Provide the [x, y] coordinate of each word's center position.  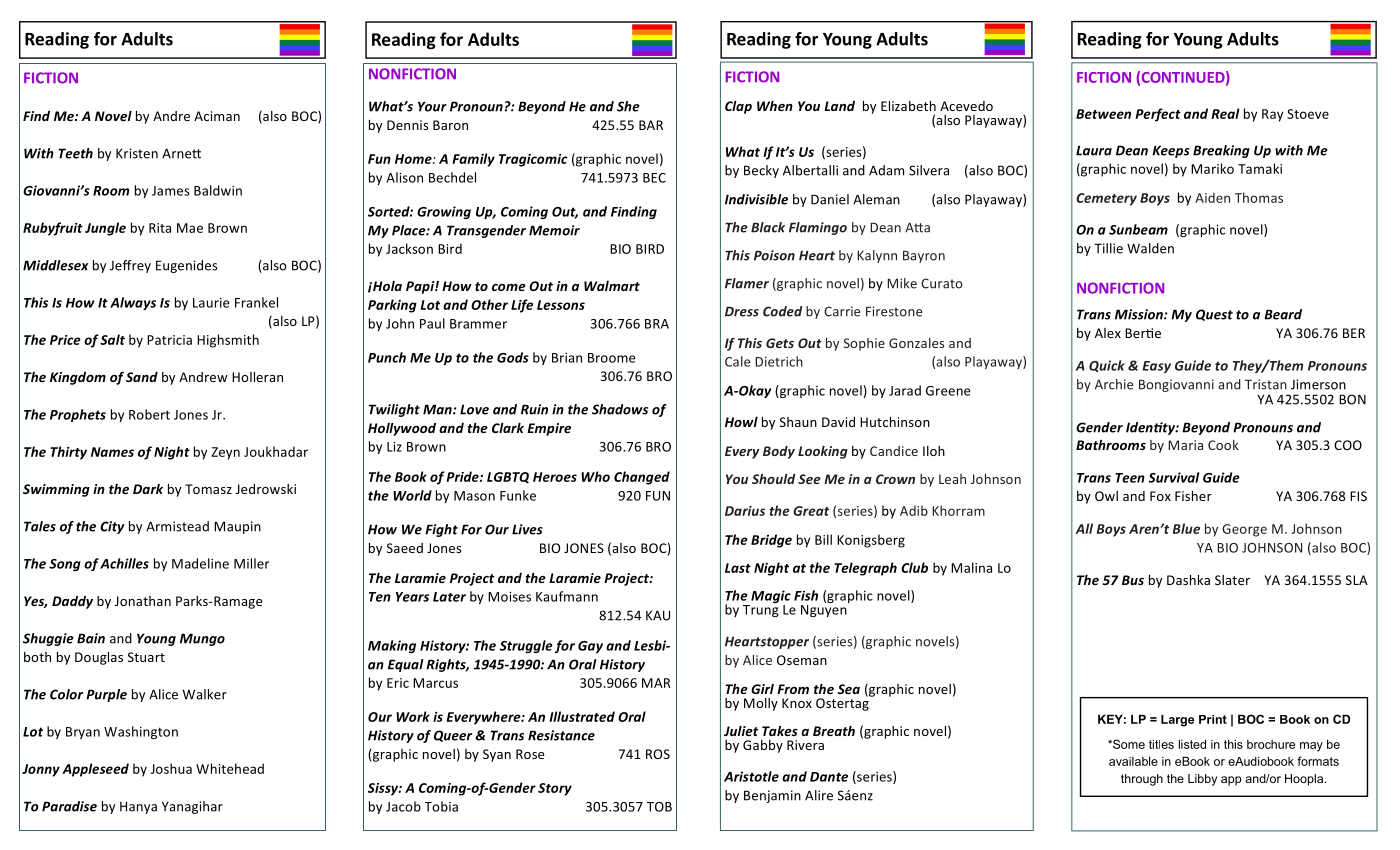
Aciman [217, 116]
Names [112, 452]
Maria [1185, 445]
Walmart [612, 286]
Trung [761, 609]
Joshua [171, 768]
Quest [1214, 315]
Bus [1133, 580]
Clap [738, 107]
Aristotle [751, 776]
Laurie [211, 303]
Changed [642, 478]
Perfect [1158, 115]
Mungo [202, 639]
